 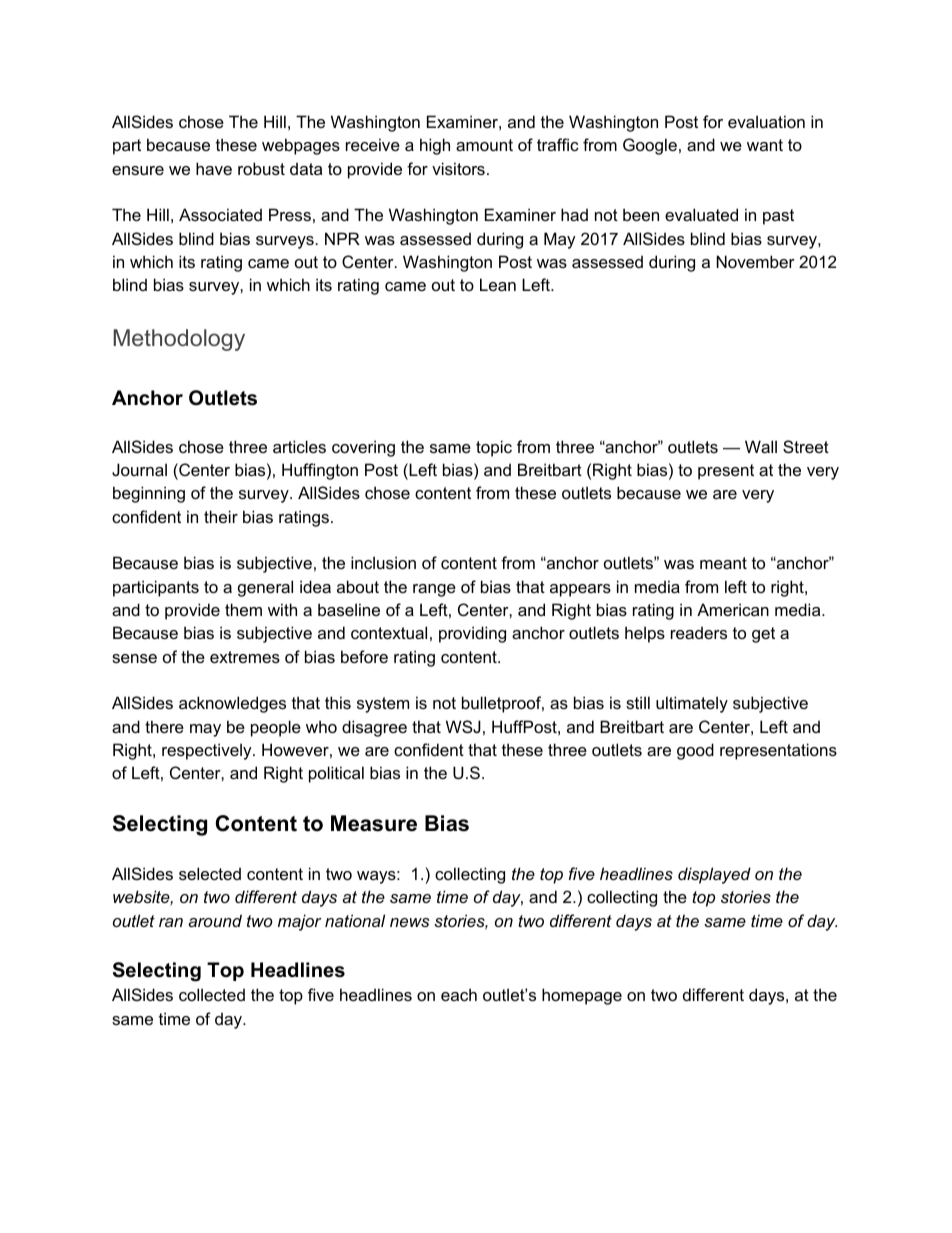 What do you see at coordinates (212, 994) in the screenshot?
I see `collected` at bounding box center [212, 994].
